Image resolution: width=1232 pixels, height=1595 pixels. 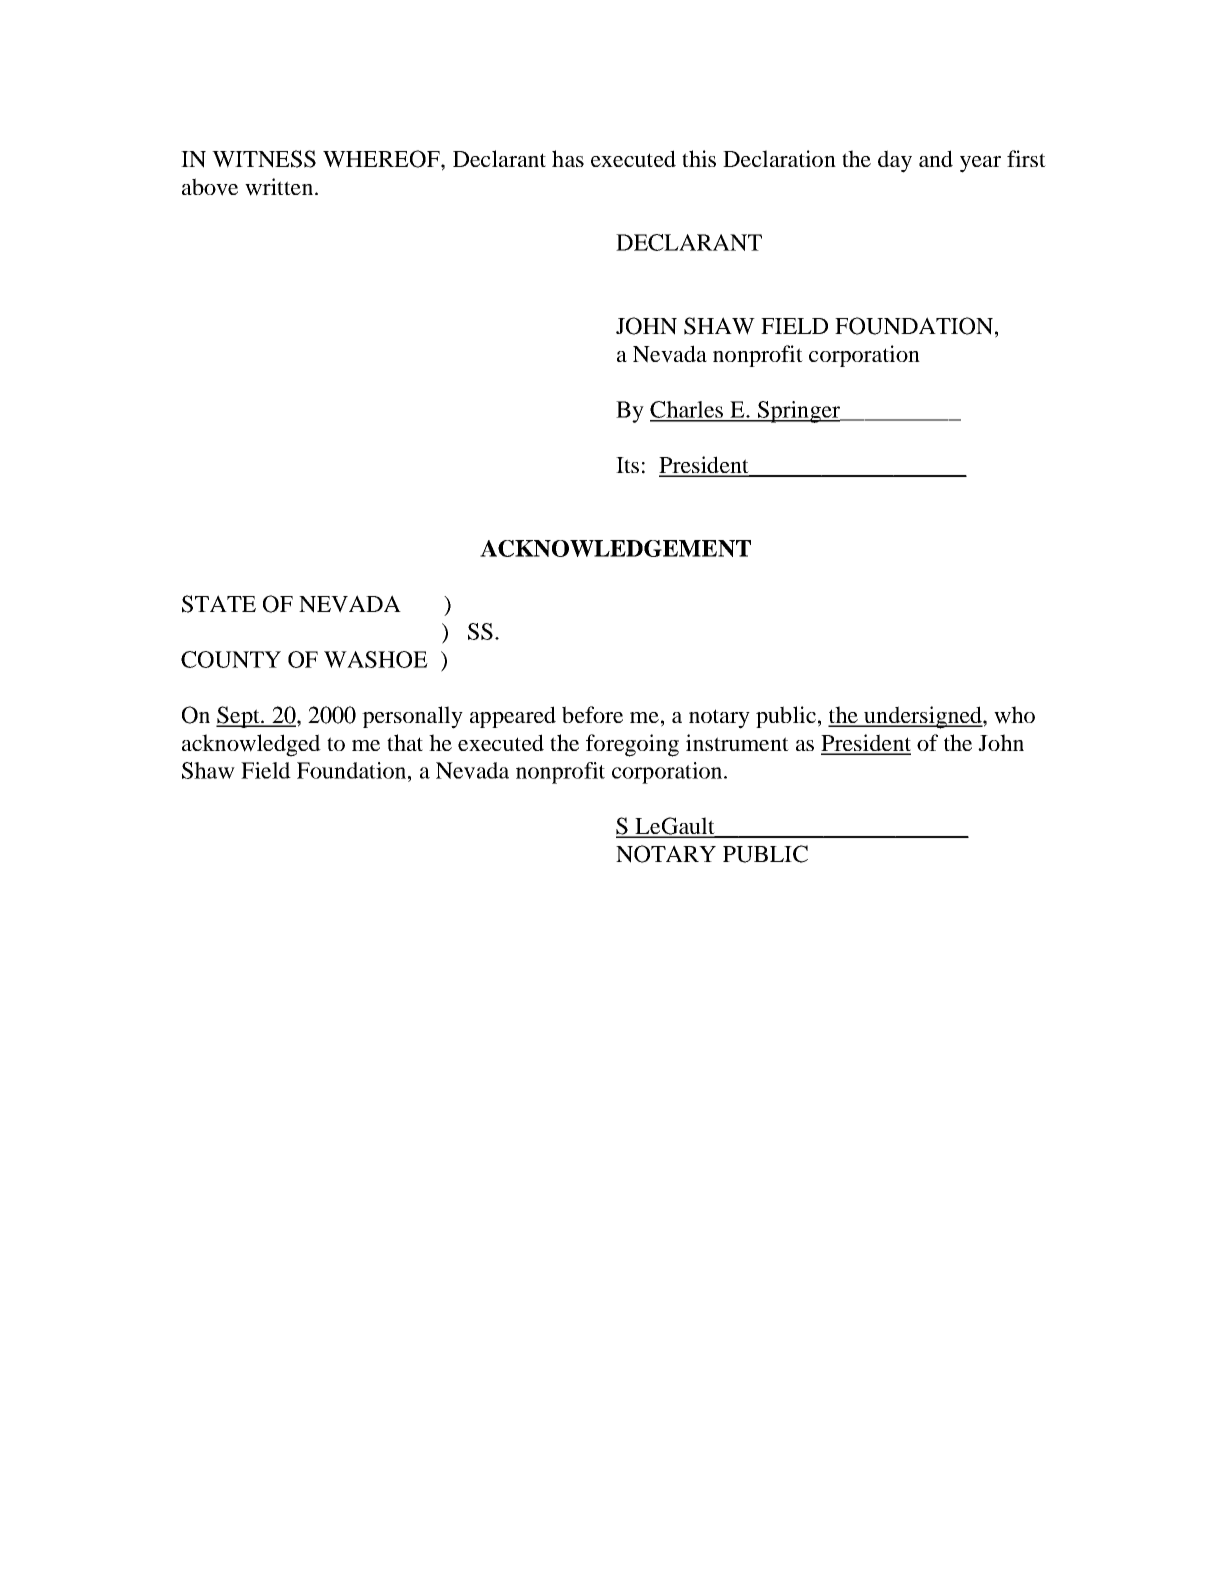 I want to click on written, so click(x=279, y=187).
